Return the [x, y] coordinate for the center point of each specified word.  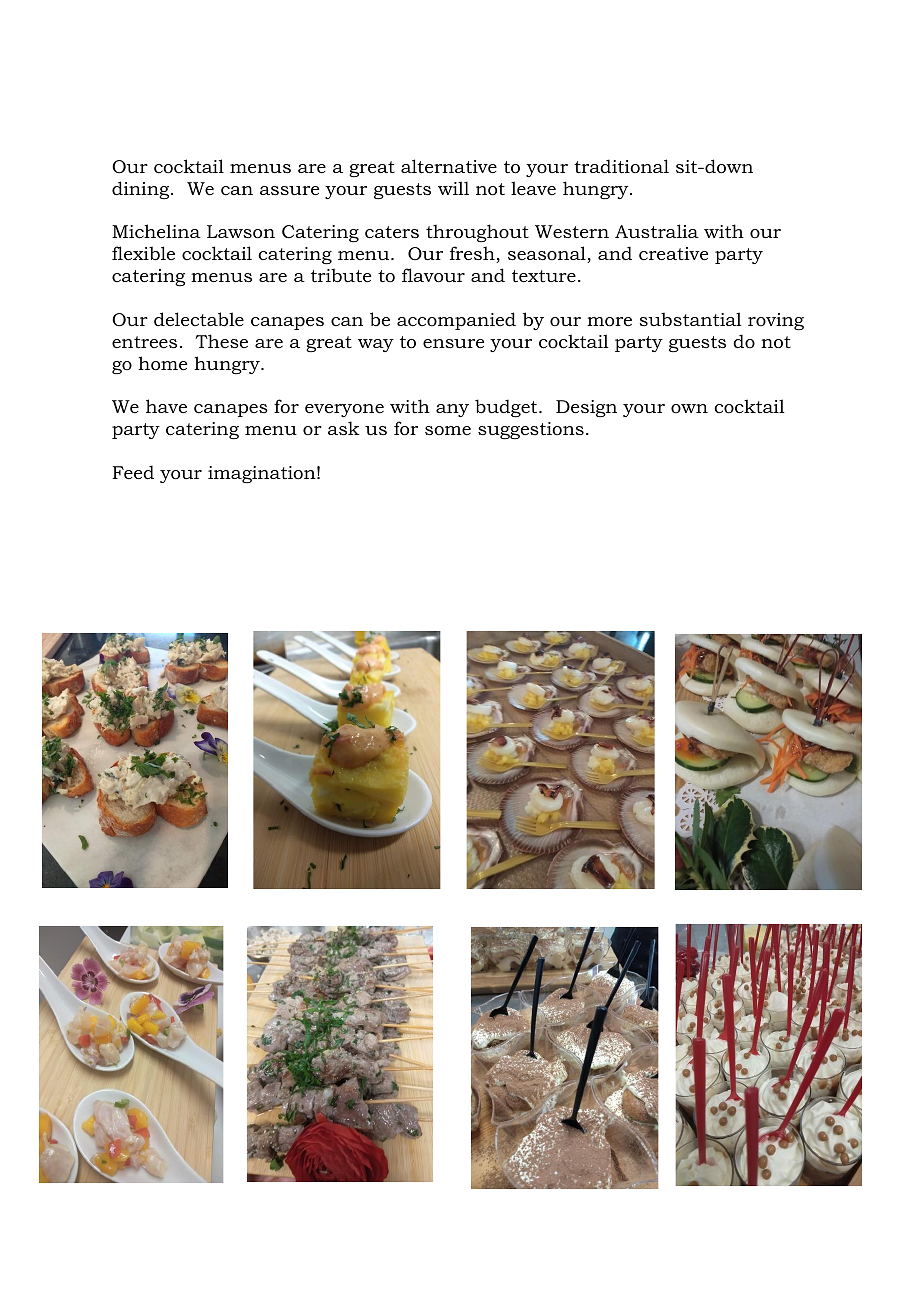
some [448, 430]
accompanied [456, 321]
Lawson [241, 232]
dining [142, 190]
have [166, 406]
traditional [621, 166]
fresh [473, 254]
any [452, 410]
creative [673, 254]
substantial [691, 319]
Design [586, 408]
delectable [199, 319]
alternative [449, 166]
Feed [133, 472]
